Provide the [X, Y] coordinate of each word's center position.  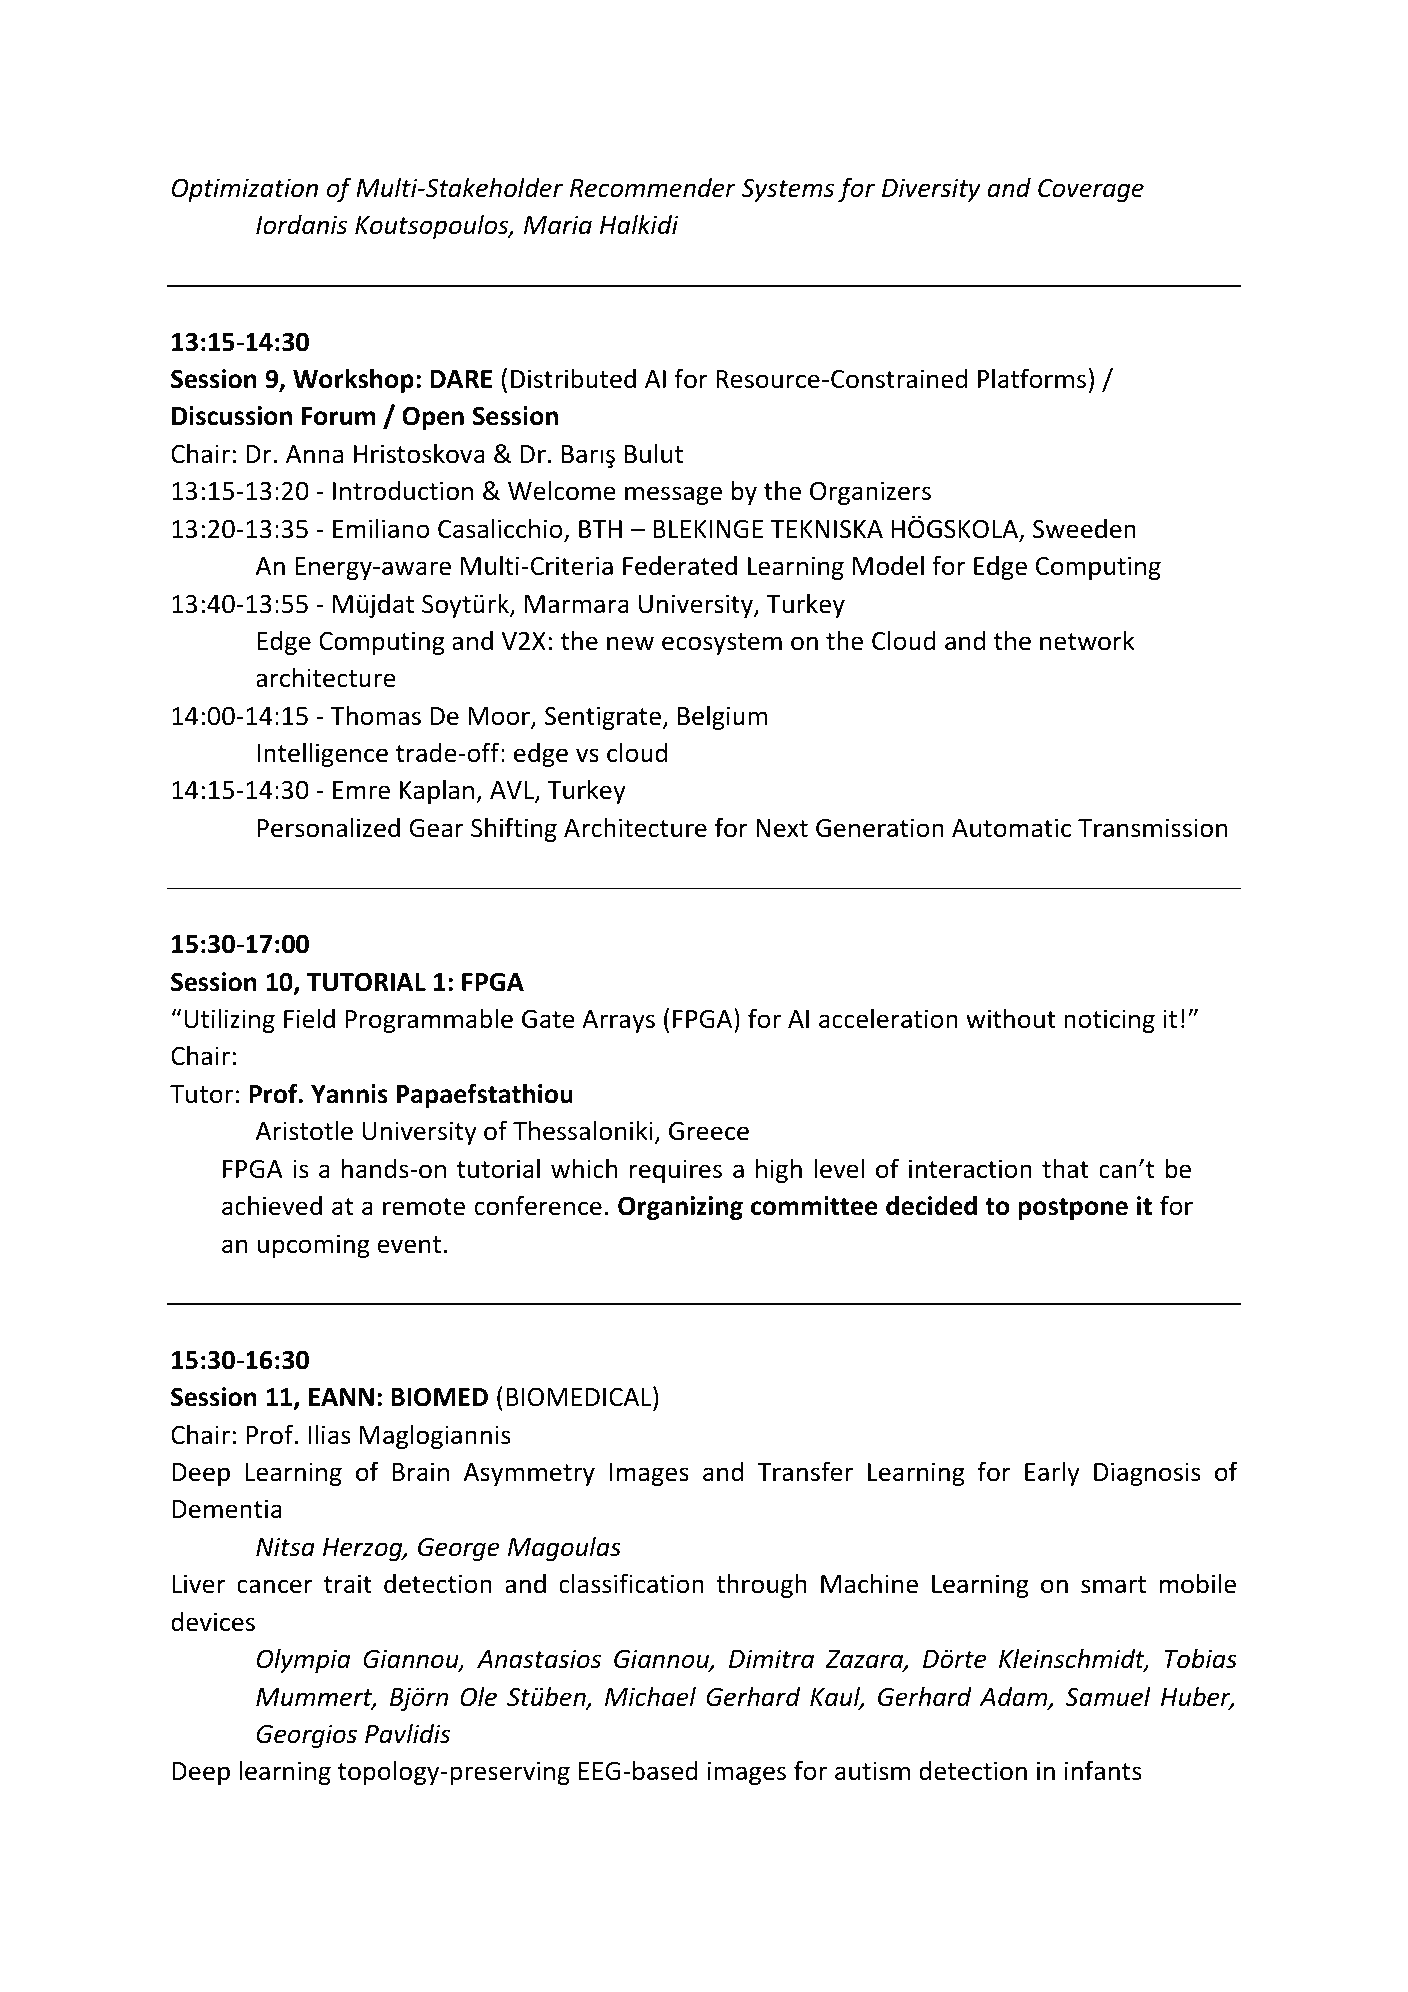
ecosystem [722, 644]
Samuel [1108, 1696]
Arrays [618, 1021]
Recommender [653, 187]
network [1087, 640]
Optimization [245, 190]
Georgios [306, 1736]
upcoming [314, 1246]
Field [309, 1018]
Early [1052, 1473]
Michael [650, 1696]
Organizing [680, 1208]
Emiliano [381, 528]
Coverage [1091, 190]
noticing [1109, 1021]
